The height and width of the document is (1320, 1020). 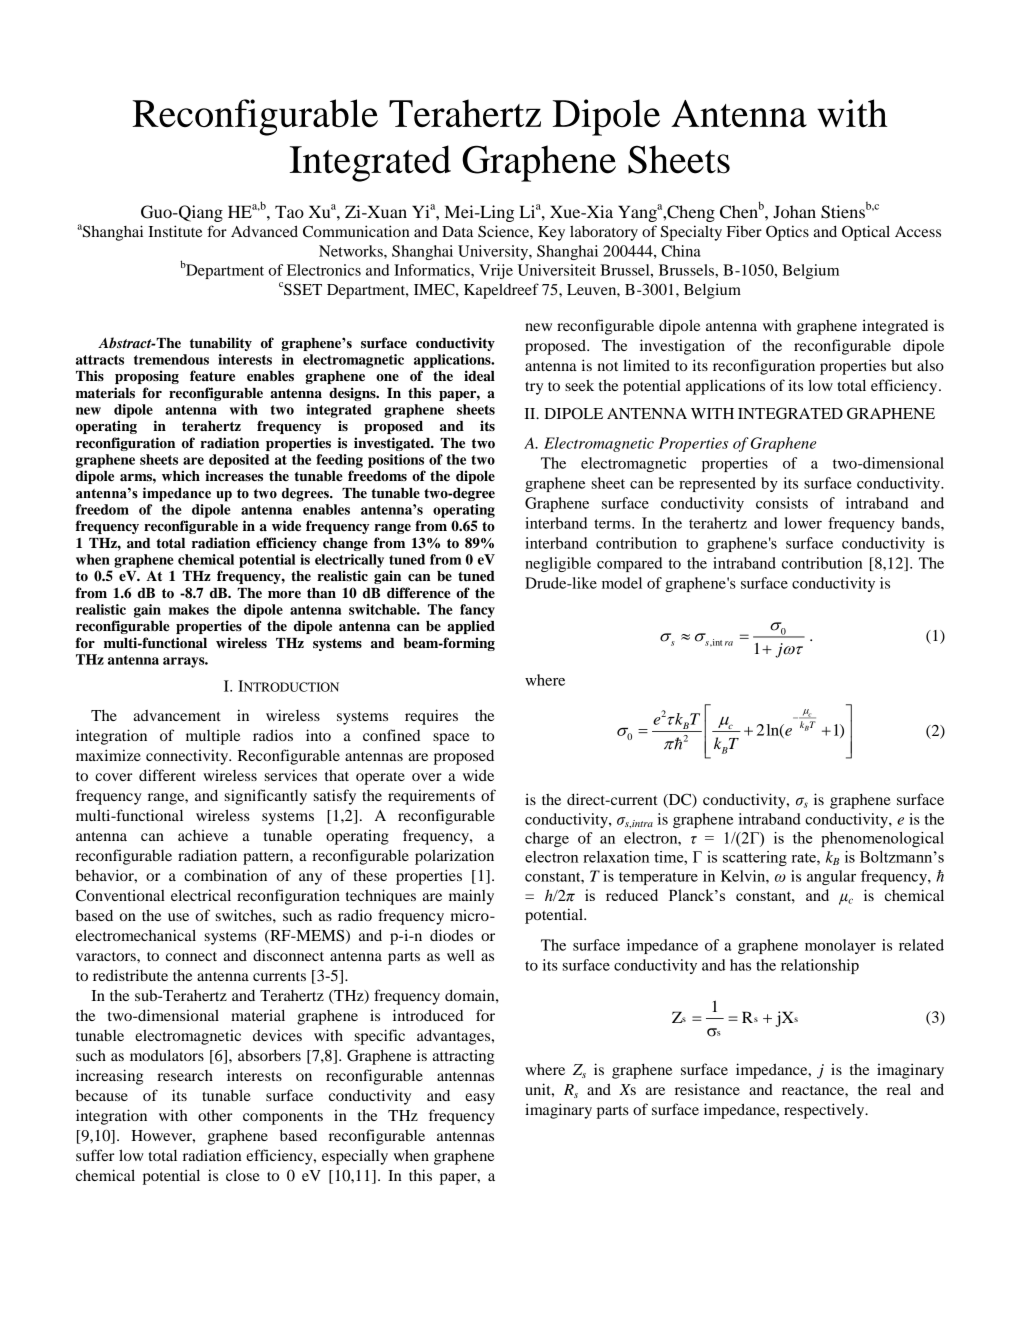 I want to click on mainly, so click(x=471, y=897).
